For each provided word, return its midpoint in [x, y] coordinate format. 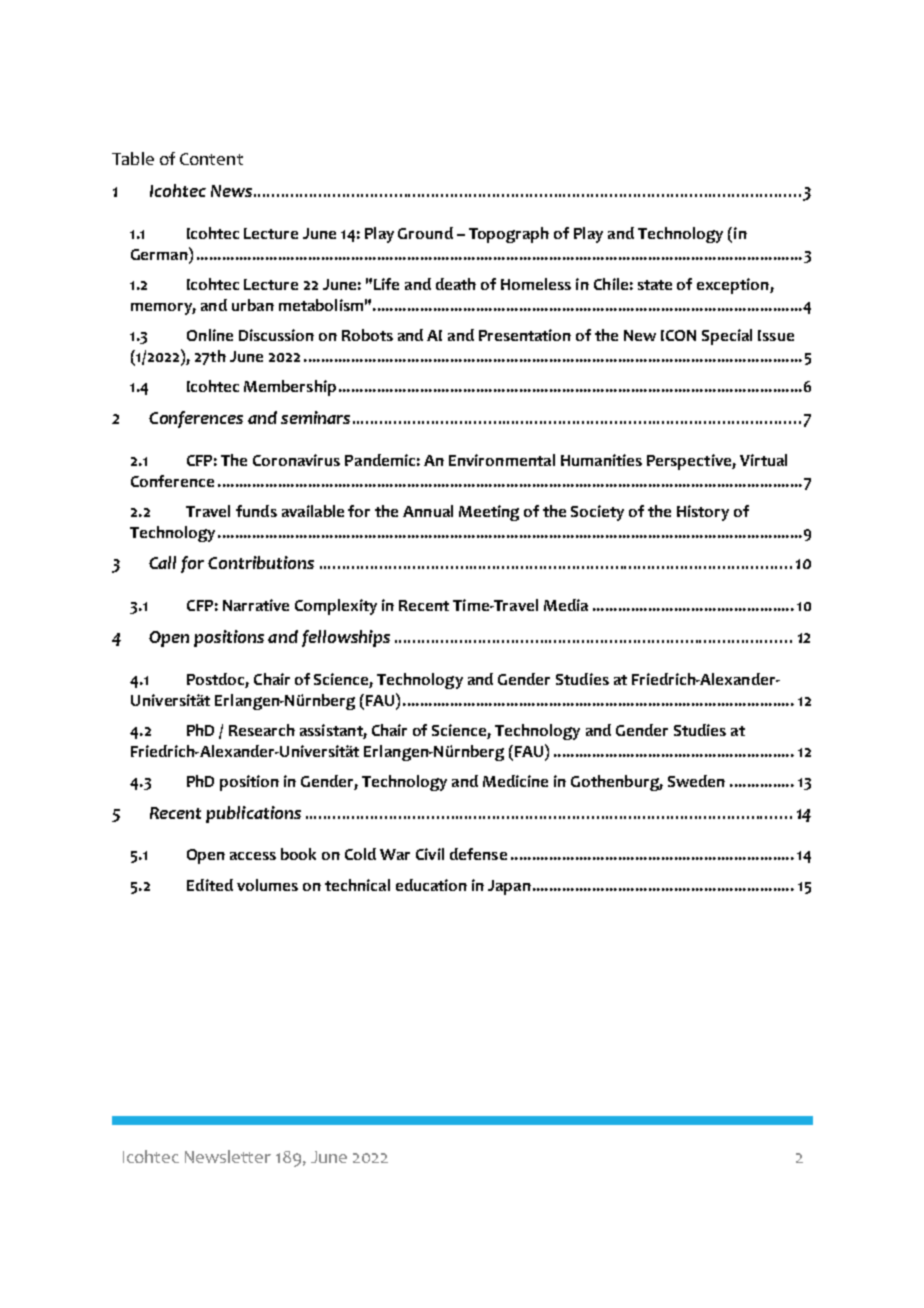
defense [478, 854]
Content [211, 159]
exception [734, 286]
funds [256, 511]
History [703, 513]
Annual [428, 511]
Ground [425, 233]
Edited [210, 885]
